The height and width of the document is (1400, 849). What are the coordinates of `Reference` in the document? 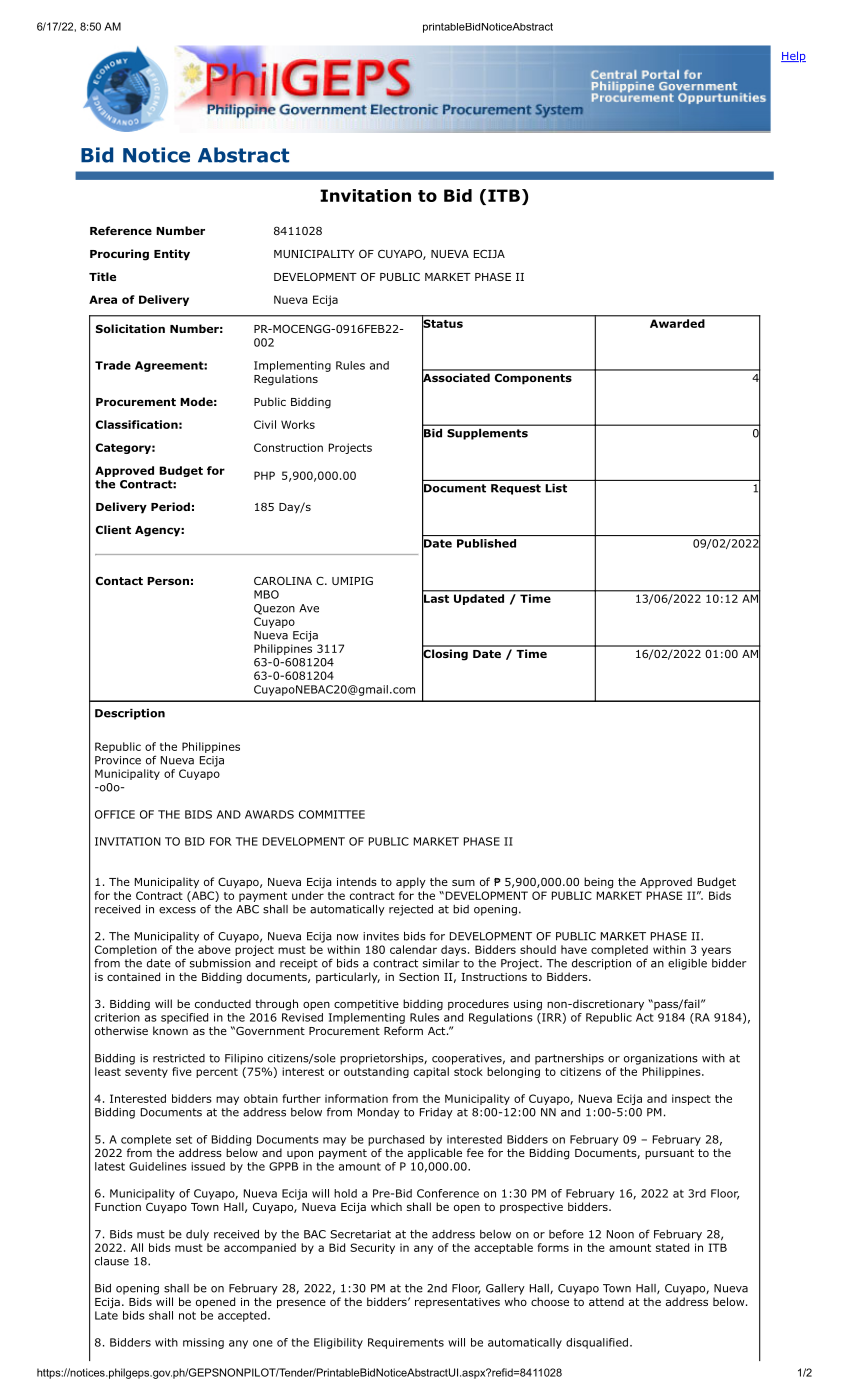 It's located at (121, 230).
